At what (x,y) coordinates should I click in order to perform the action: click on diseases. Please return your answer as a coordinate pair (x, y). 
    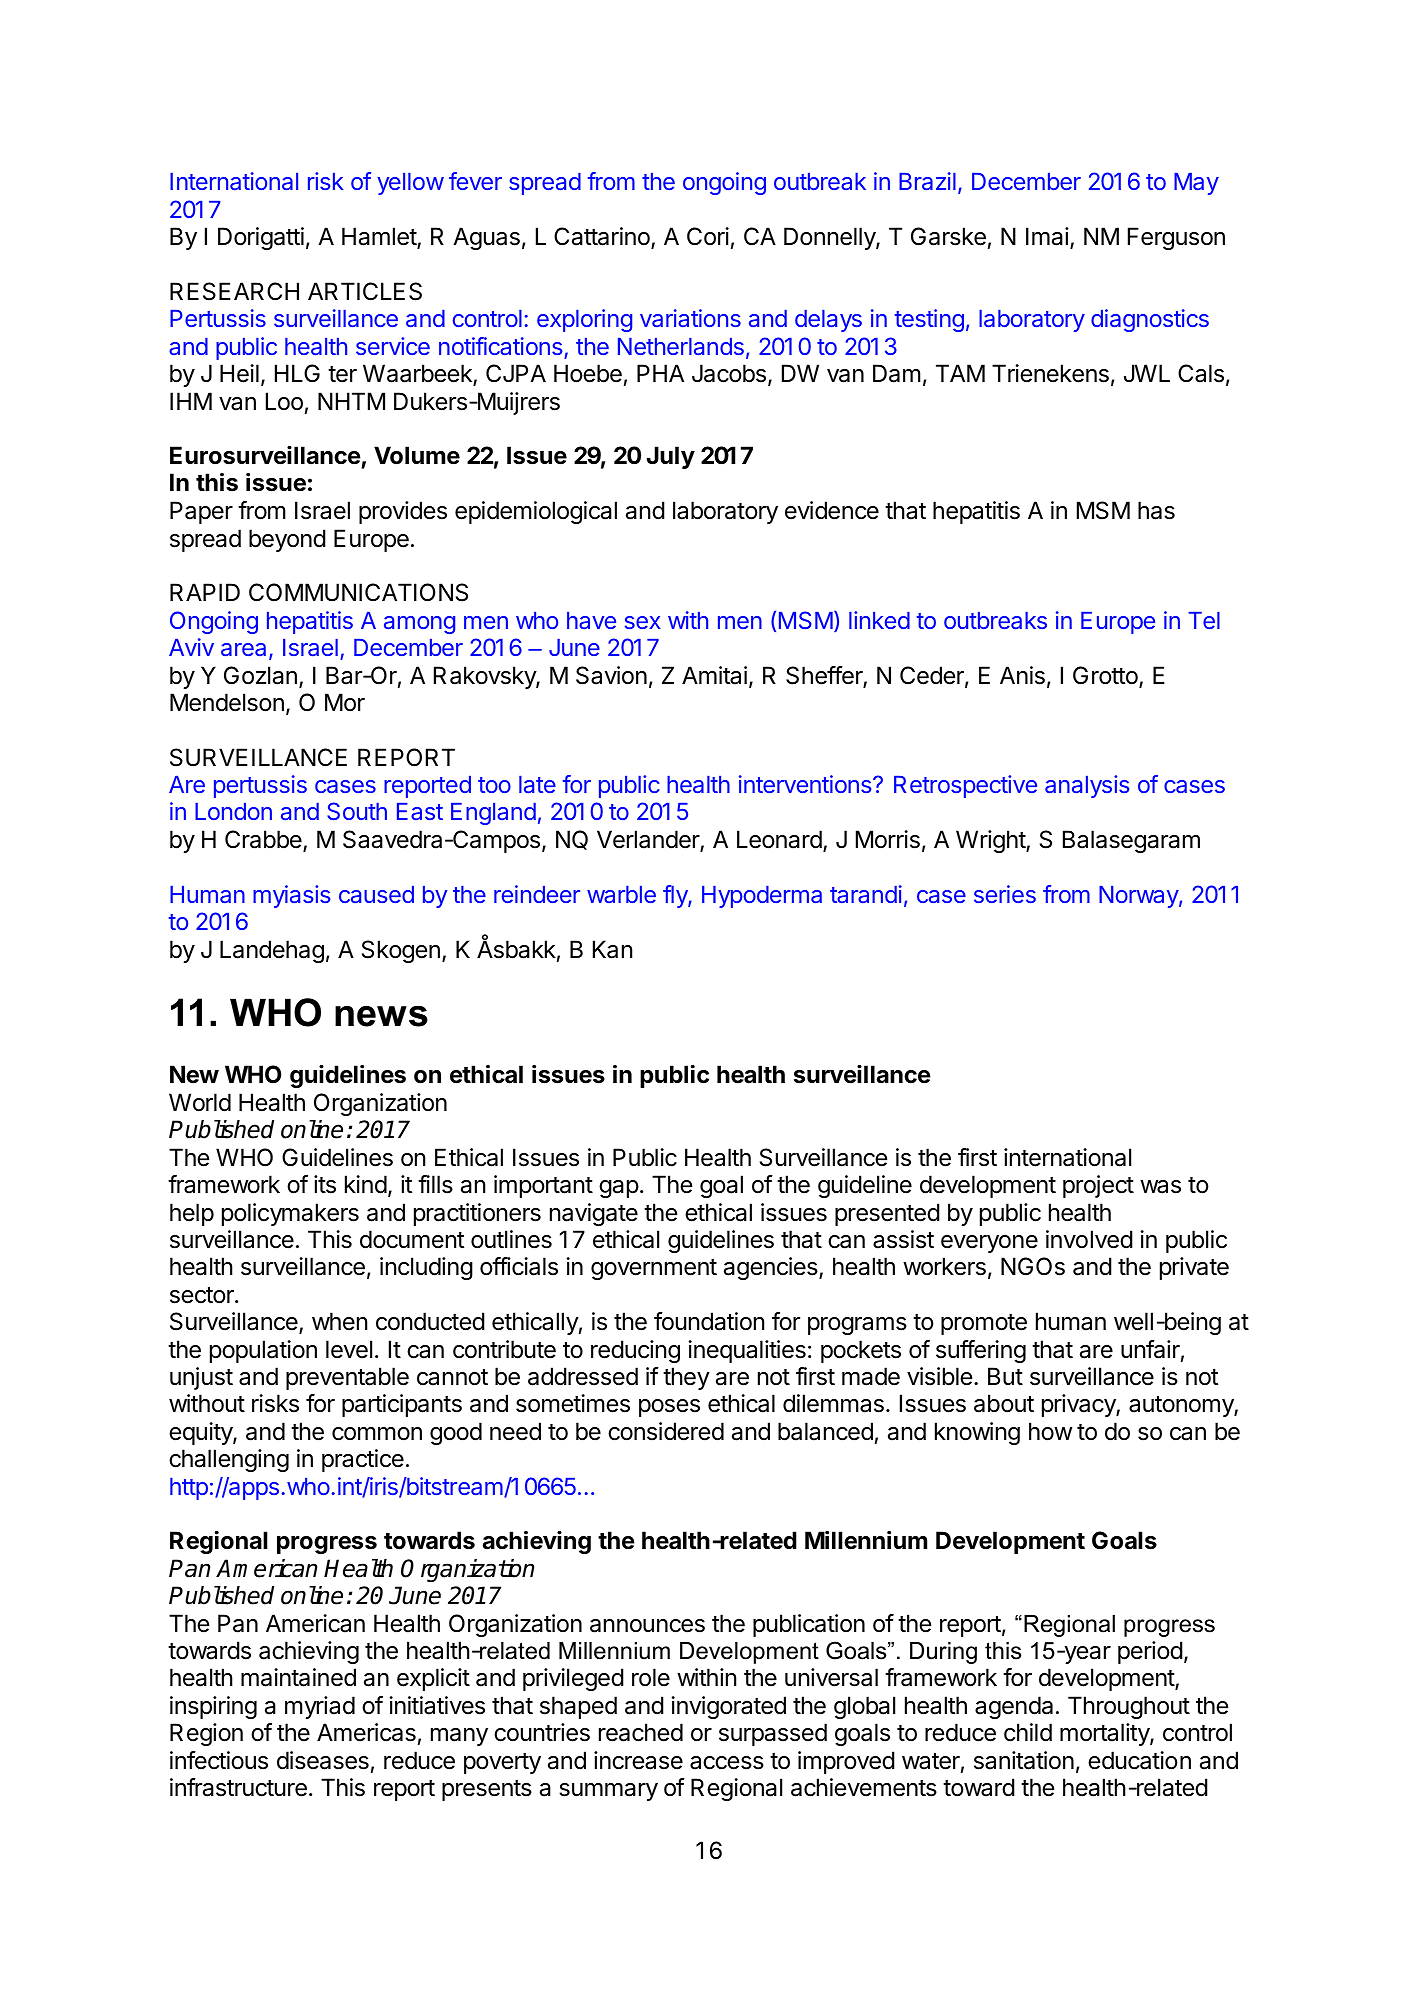
    Looking at the image, I should click on (323, 1760).
